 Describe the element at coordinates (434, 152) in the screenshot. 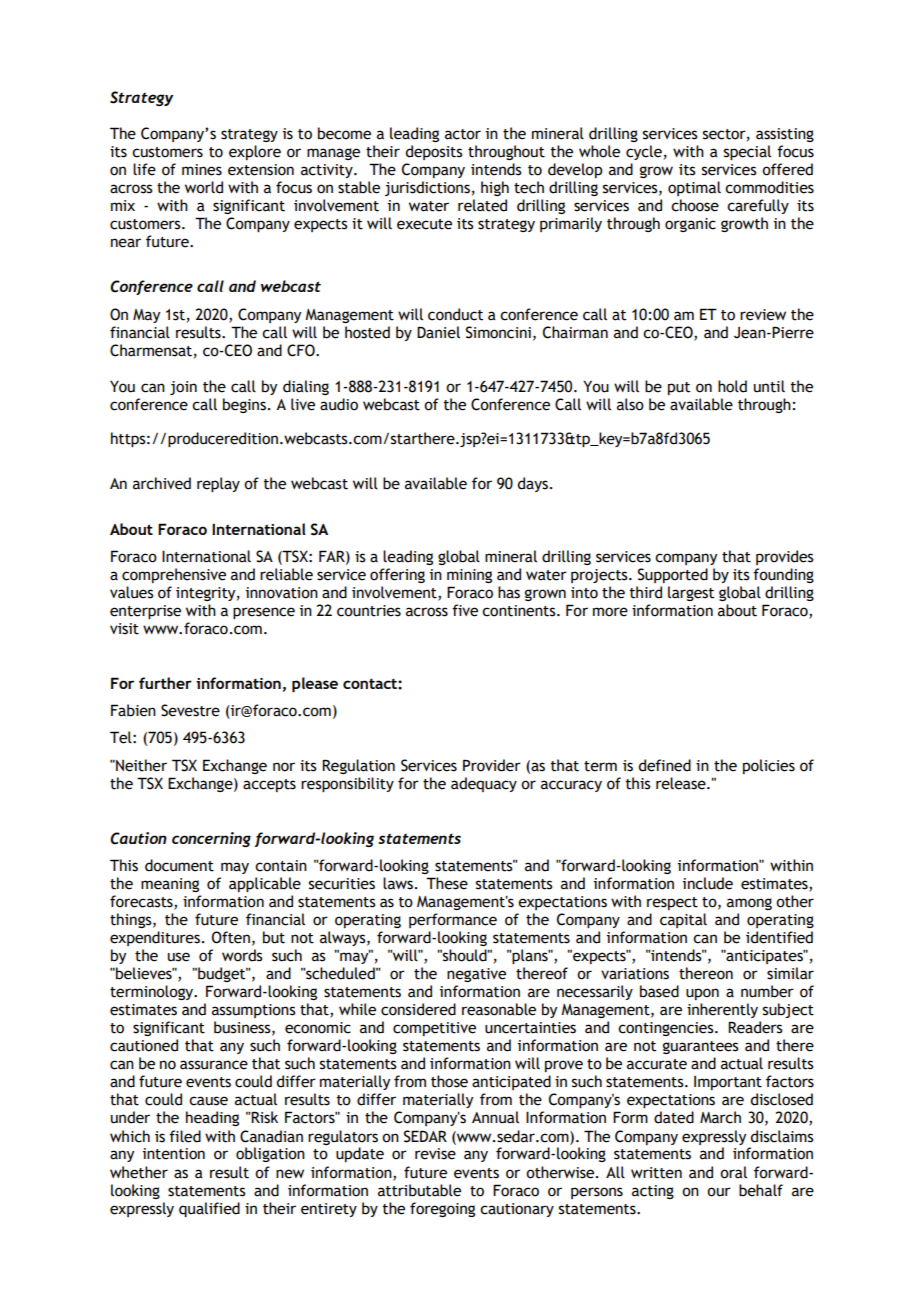

I see `deposits` at that location.
